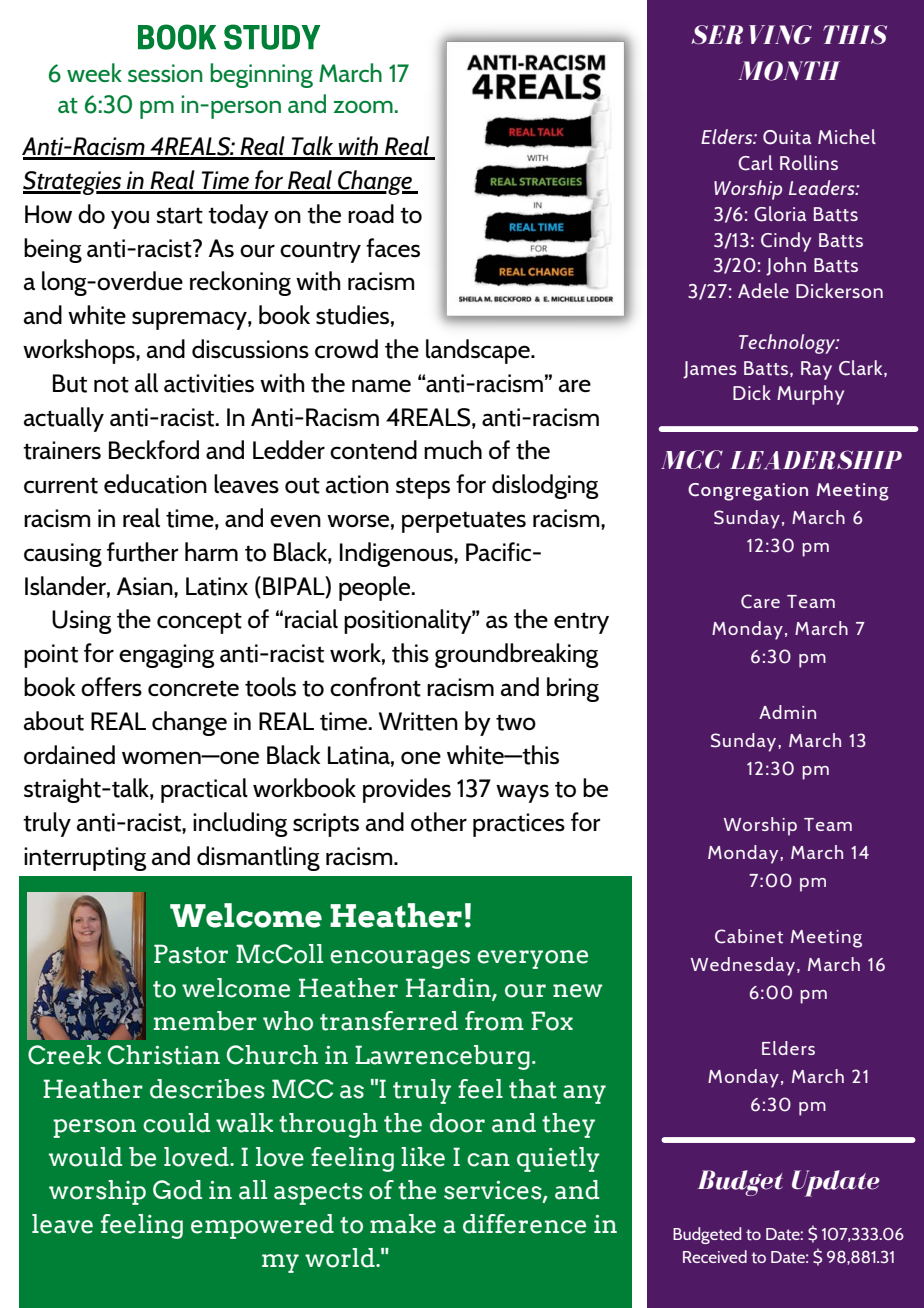  Describe the element at coordinates (517, 655) in the document. I see `groundbreaking` at that location.
